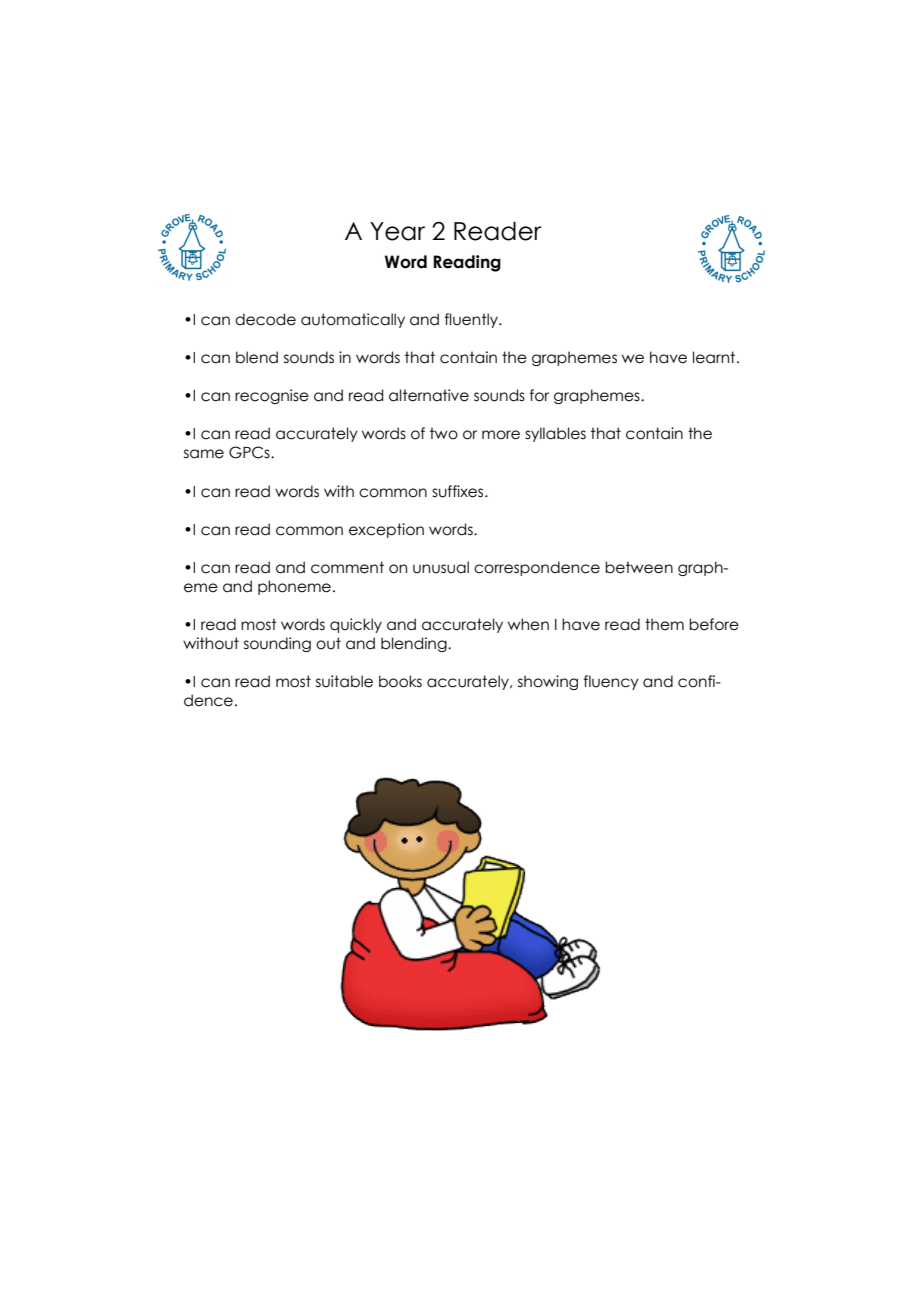 This image has height=1308, width=924. What do you see at coordinates (386, 530) in the image?
I see `exception` at bounding box center [386, 530].
